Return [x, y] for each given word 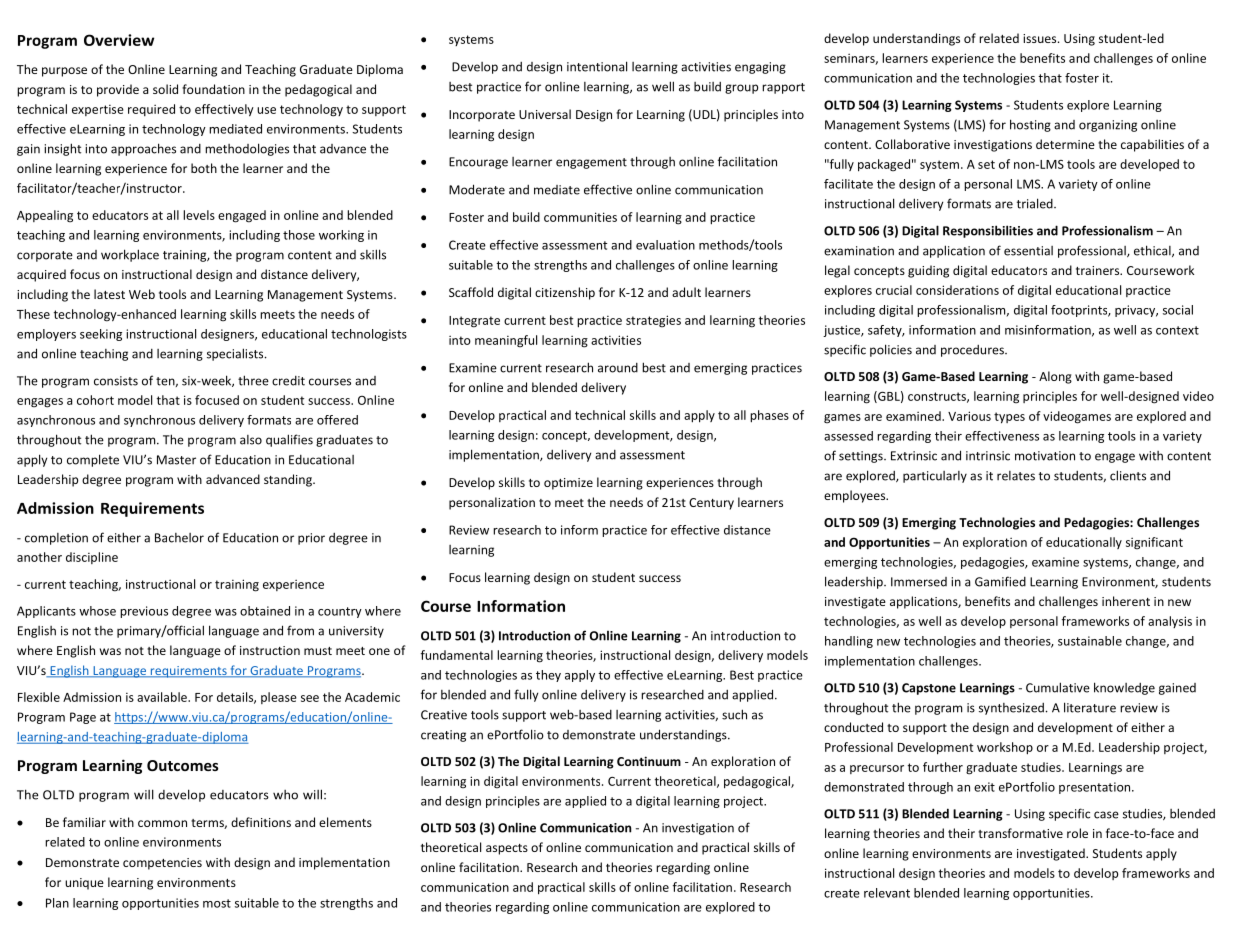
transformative [1020, 833]
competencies [162, 864]
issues [1041, 38]
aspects [507, 849]
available [163, 697]
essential [1028, 251]
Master [176, 460]
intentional [597, 66]
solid [165, 89]
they [548, 676]
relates [1016, 476]
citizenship [565, 293]
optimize [568, 484]
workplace [130, 255]
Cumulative [1058, 687]
